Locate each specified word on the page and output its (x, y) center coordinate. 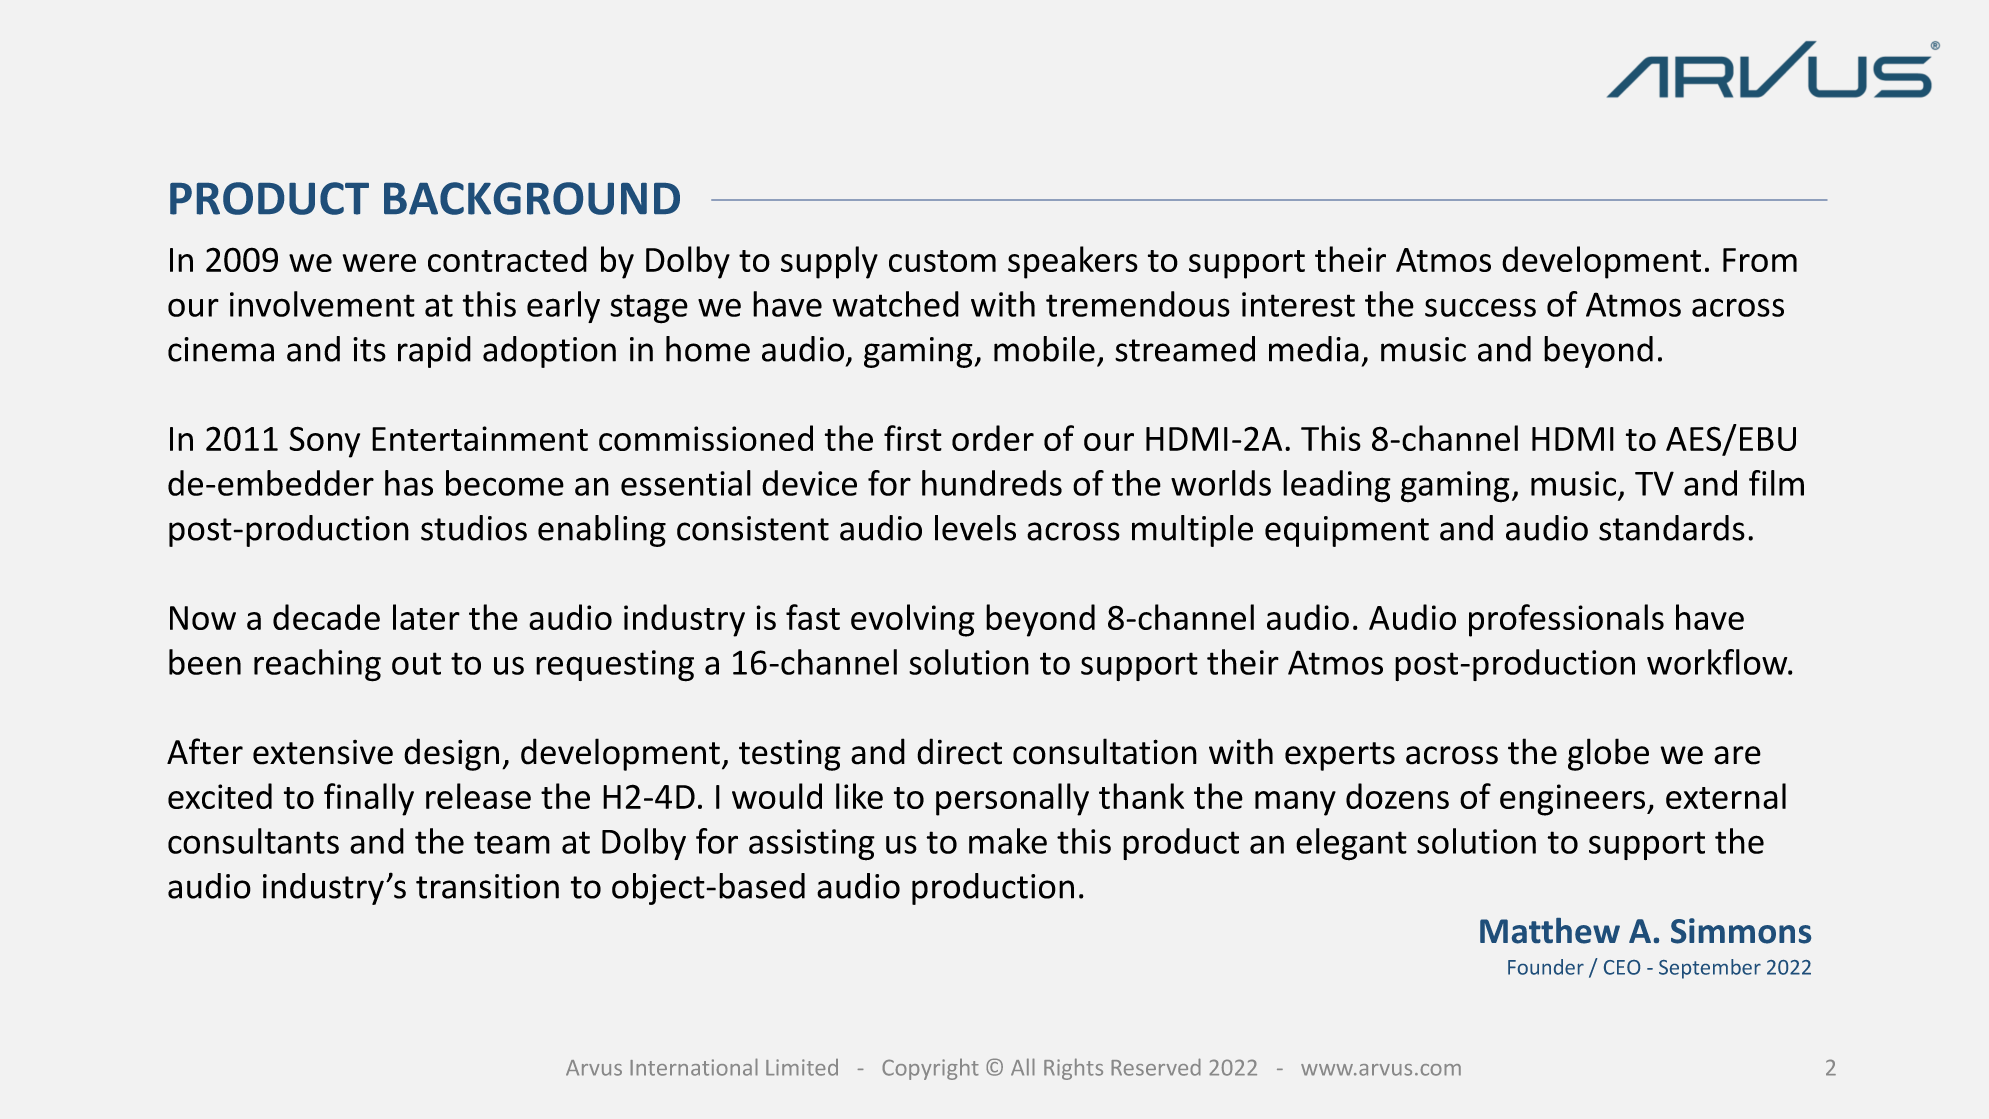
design (451, 754)
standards (1672, 528)
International (694, 1067)
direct (959, 751)
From (1760, 260)
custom (942, 261)
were (379, 263)
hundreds (992, 483)
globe (1608, 754)
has (409, 483)
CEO (1622, 967)
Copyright (930, 1069)
